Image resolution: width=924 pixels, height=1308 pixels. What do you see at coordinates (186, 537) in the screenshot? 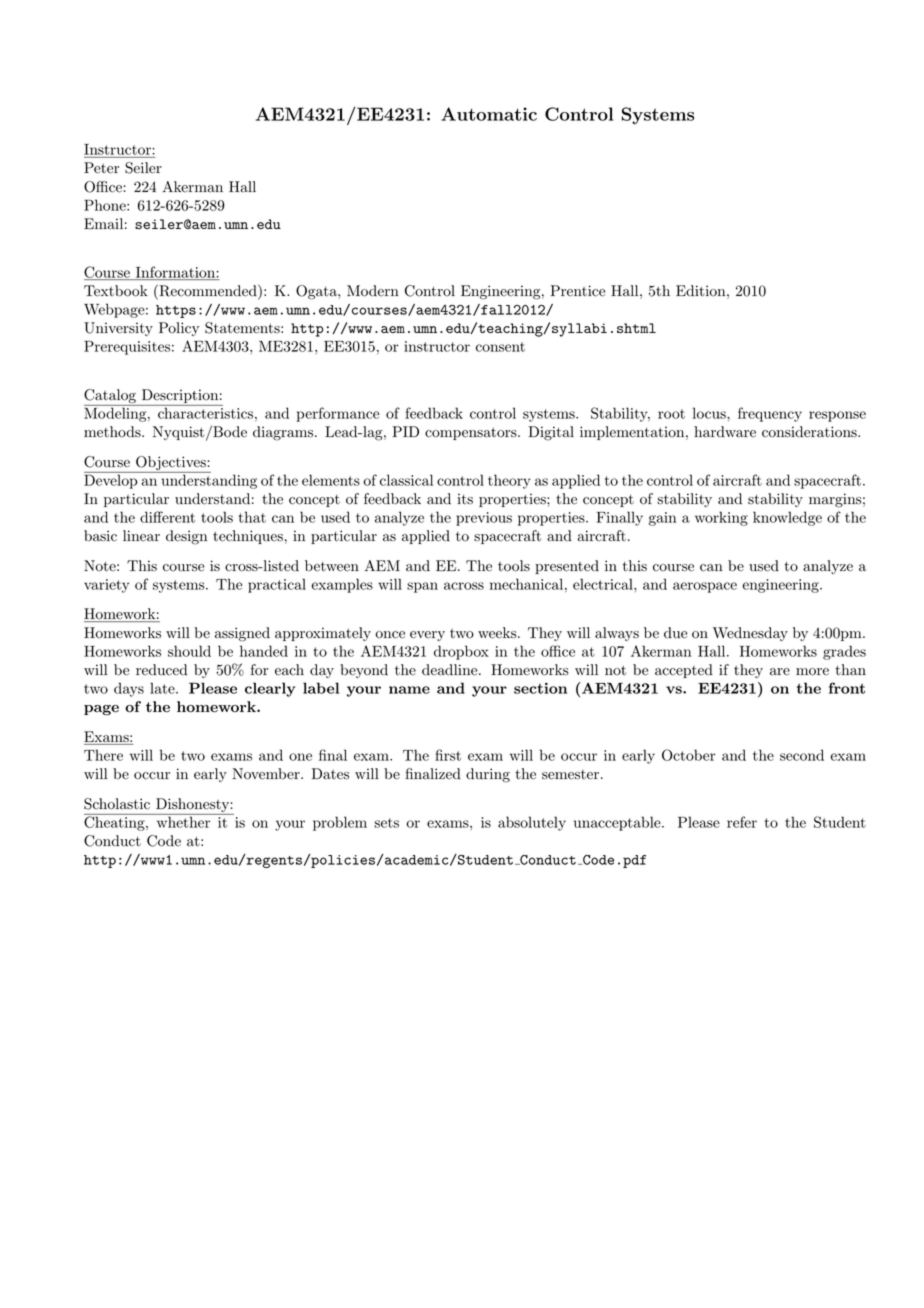
I see `design` at bounding box center [186, 537].
